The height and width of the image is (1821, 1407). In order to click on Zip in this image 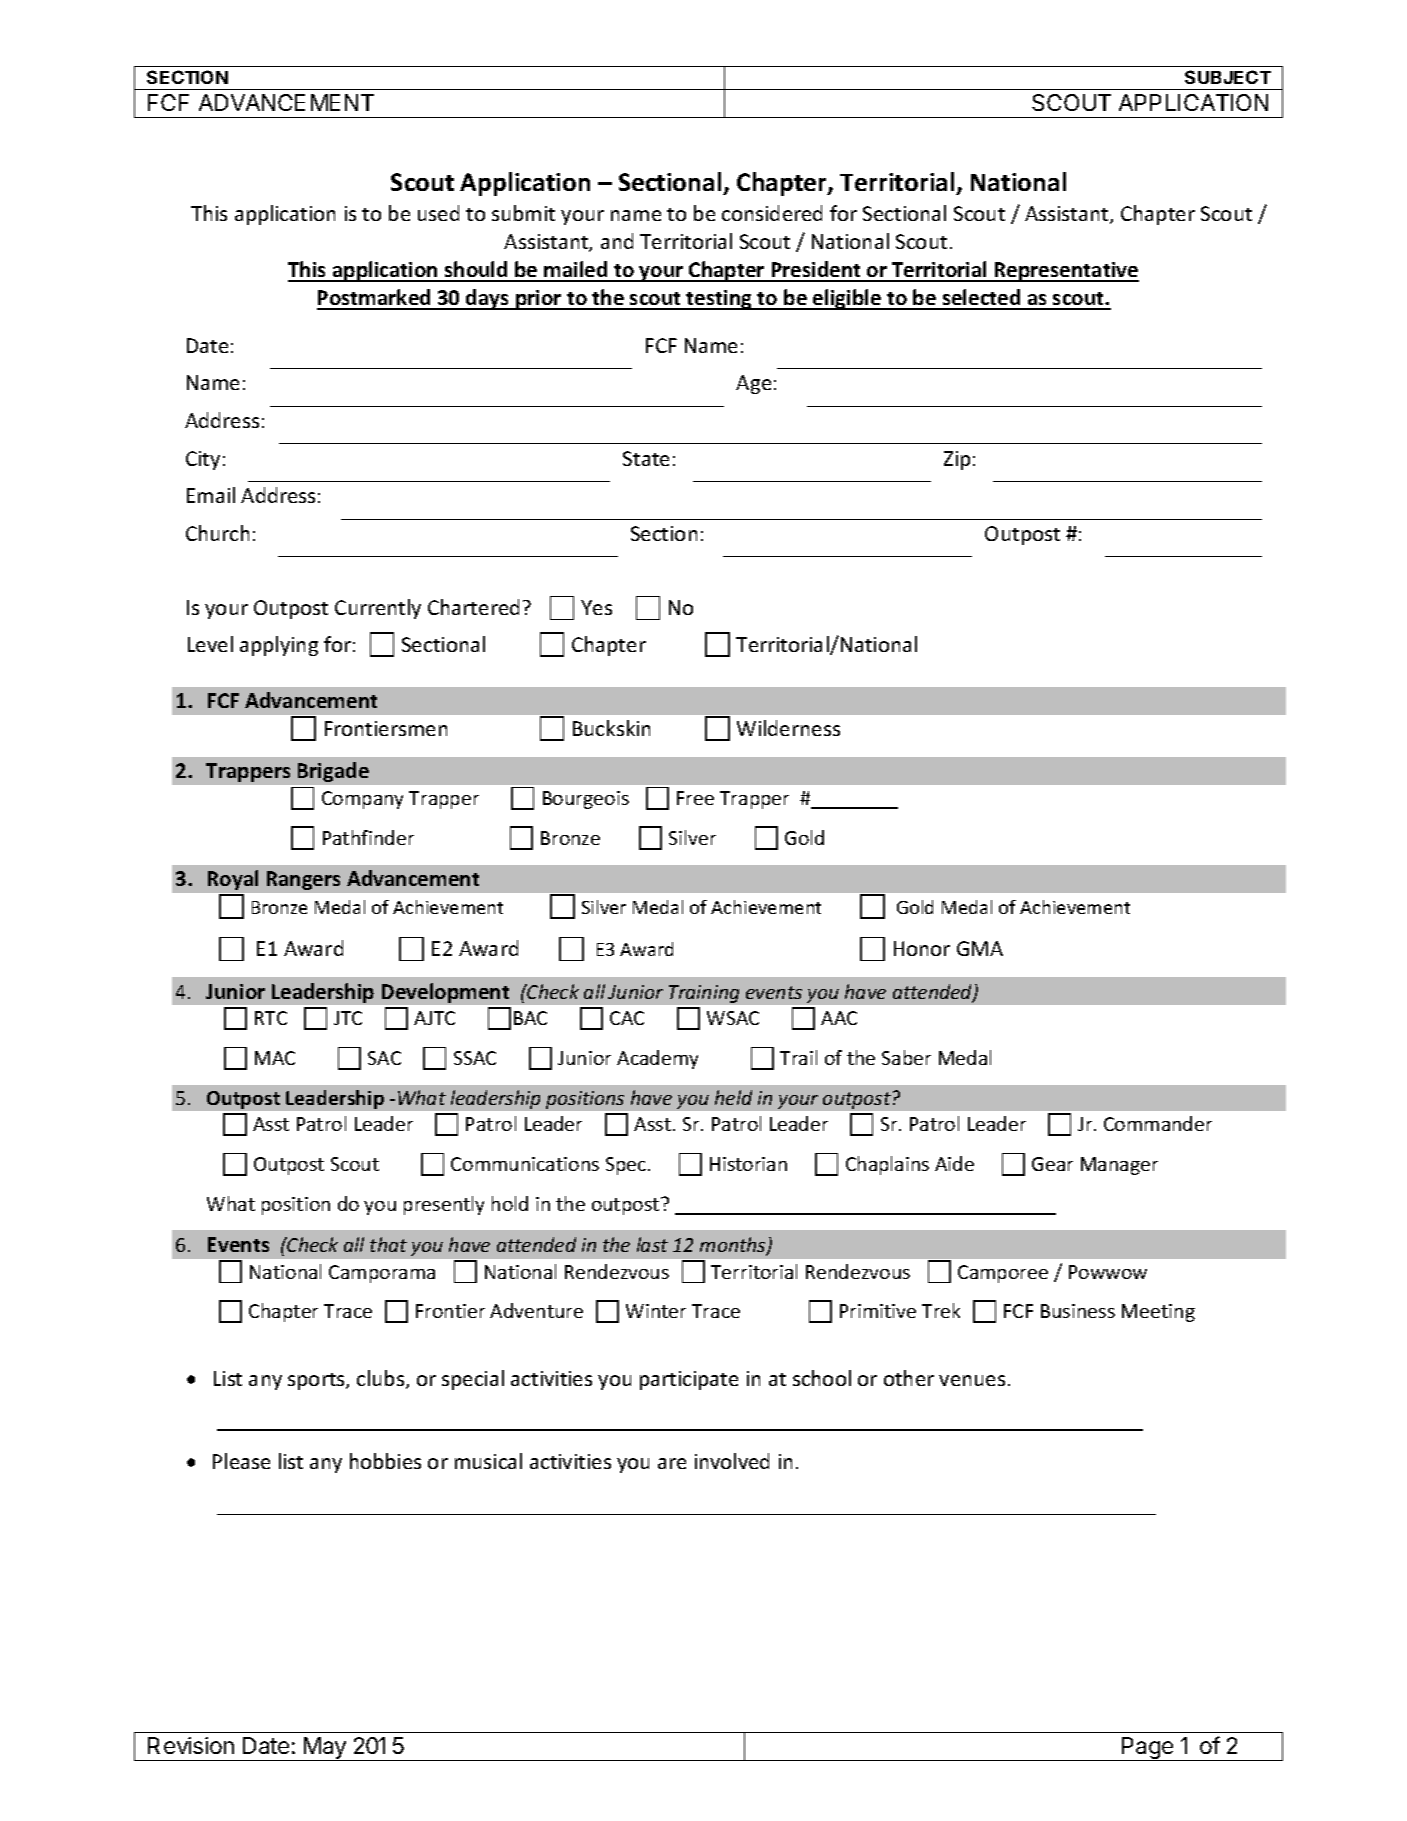, I will do `click(957, 460)`.
